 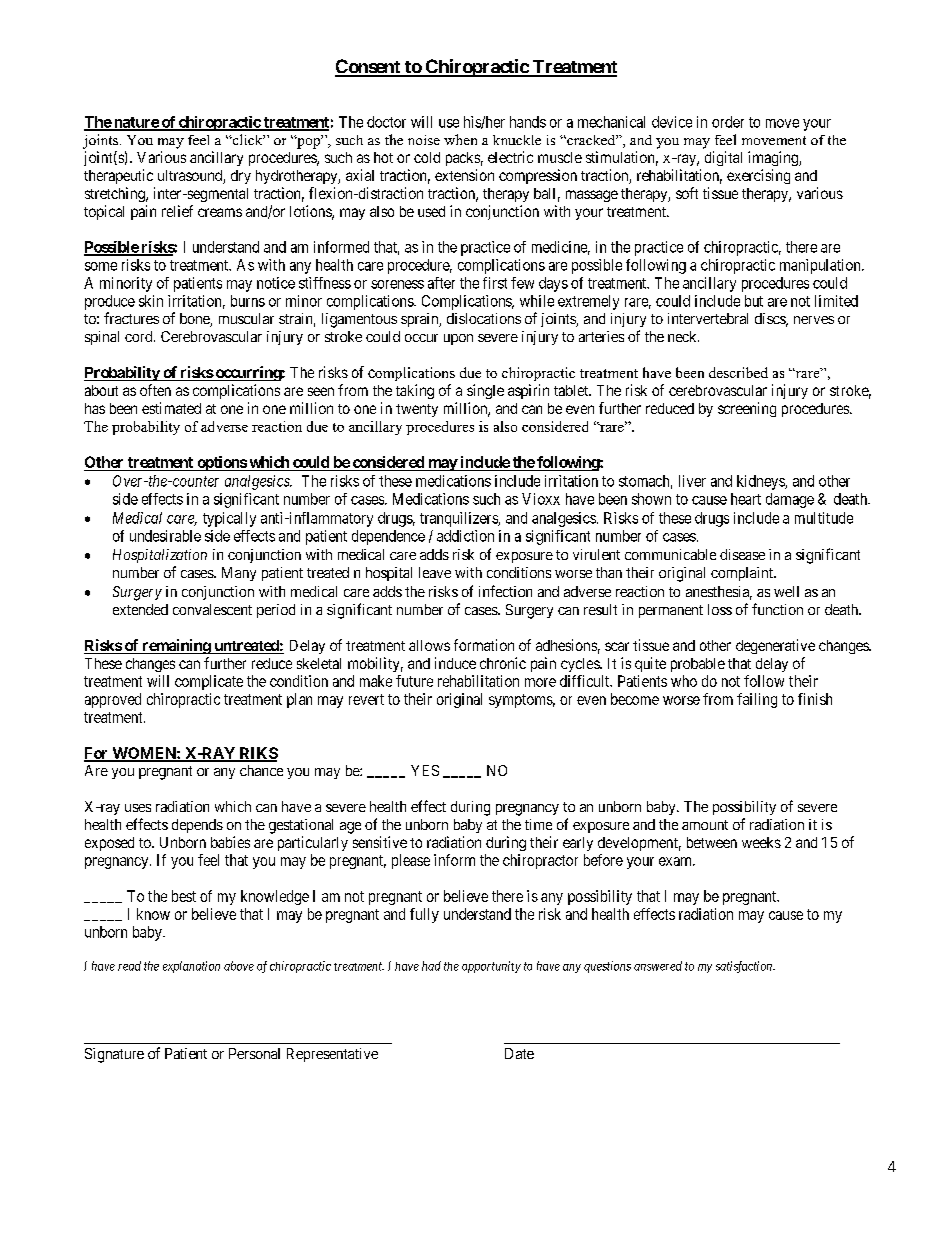 I want to click on undesirable, so click(x=165, y=536).
